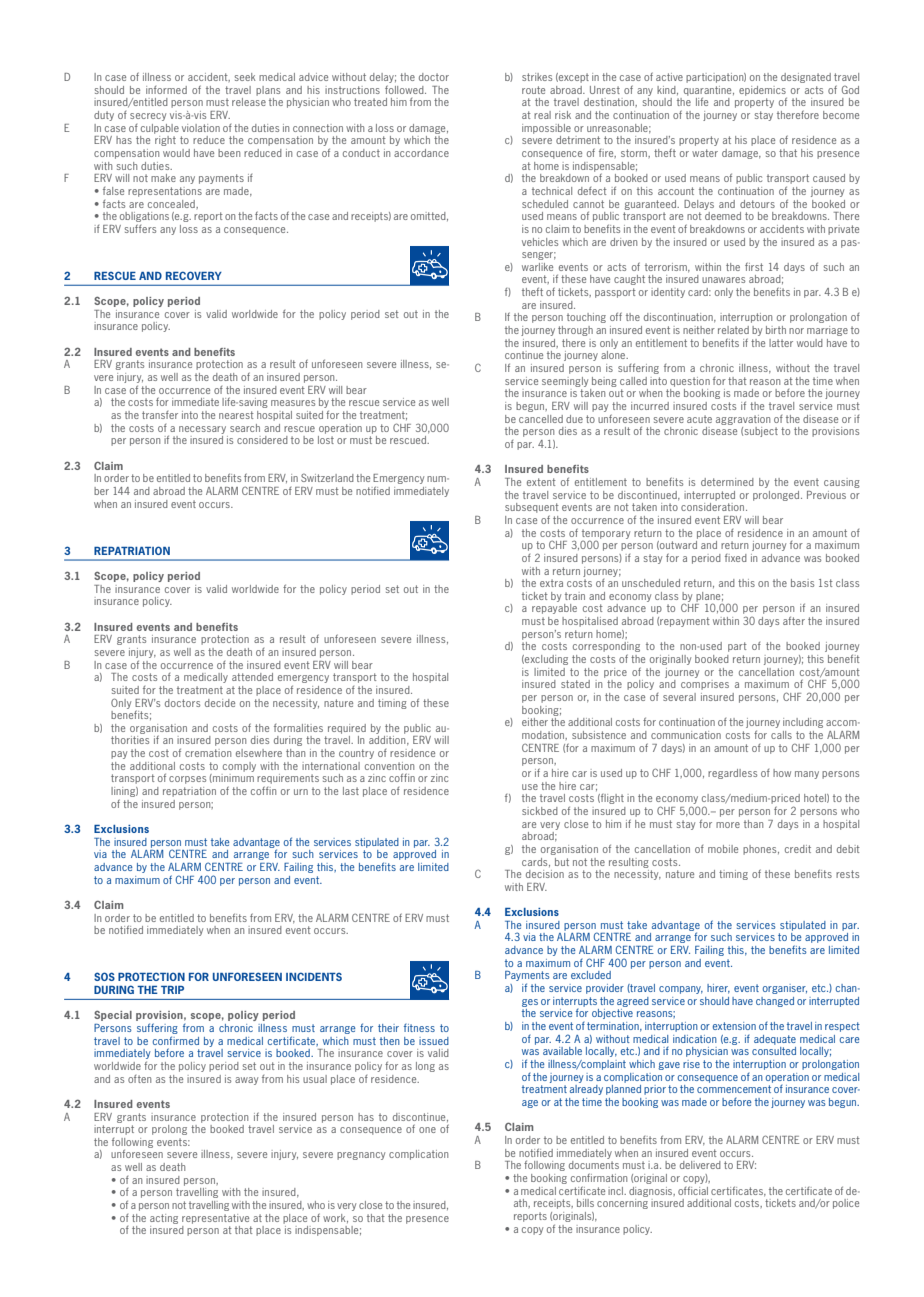  What do you see at coordinates (201, 128) in the screenshot?
I see `violation` at bounding box center [201, 128].
